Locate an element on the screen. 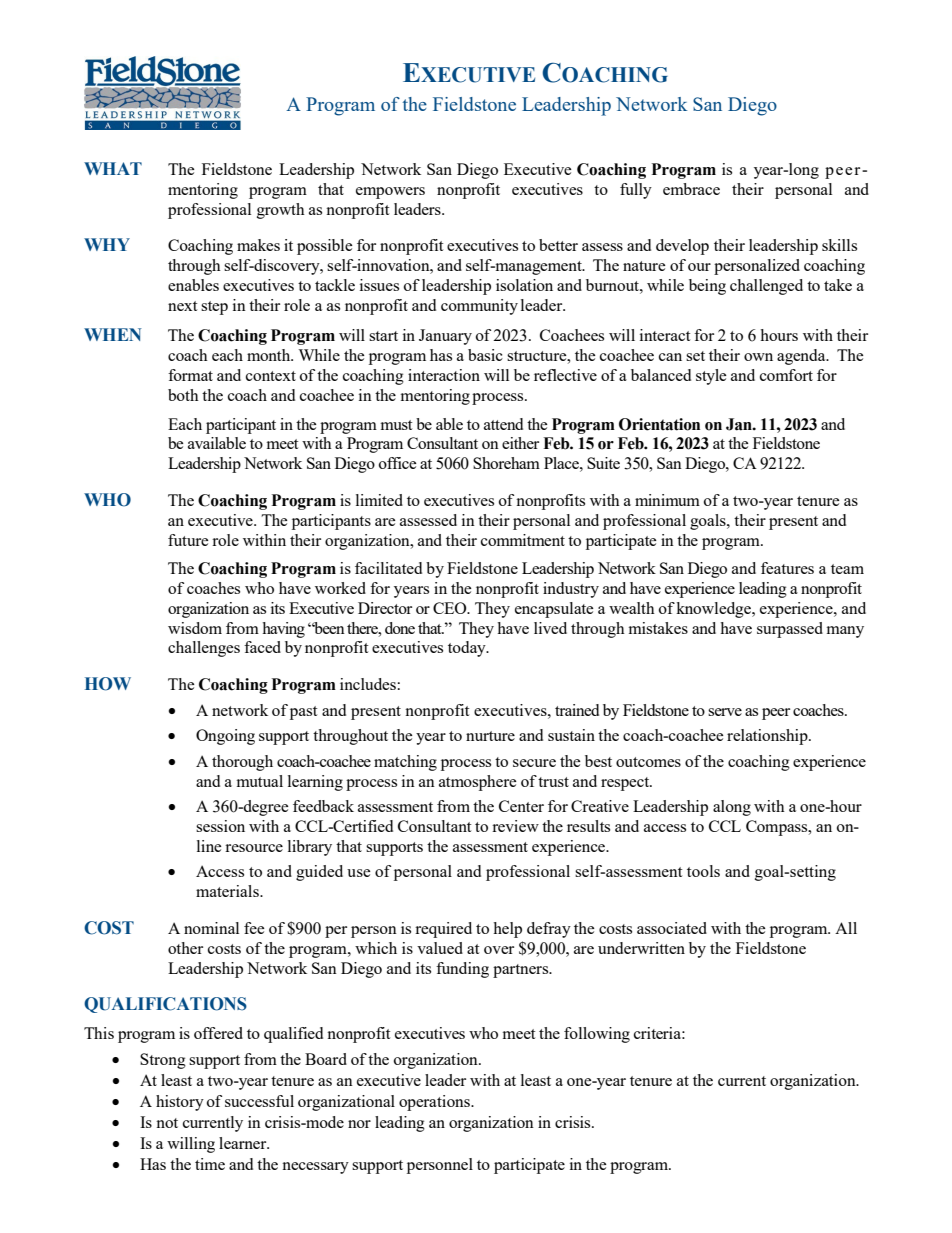  surpassed is located at coordinates (790, 630).
